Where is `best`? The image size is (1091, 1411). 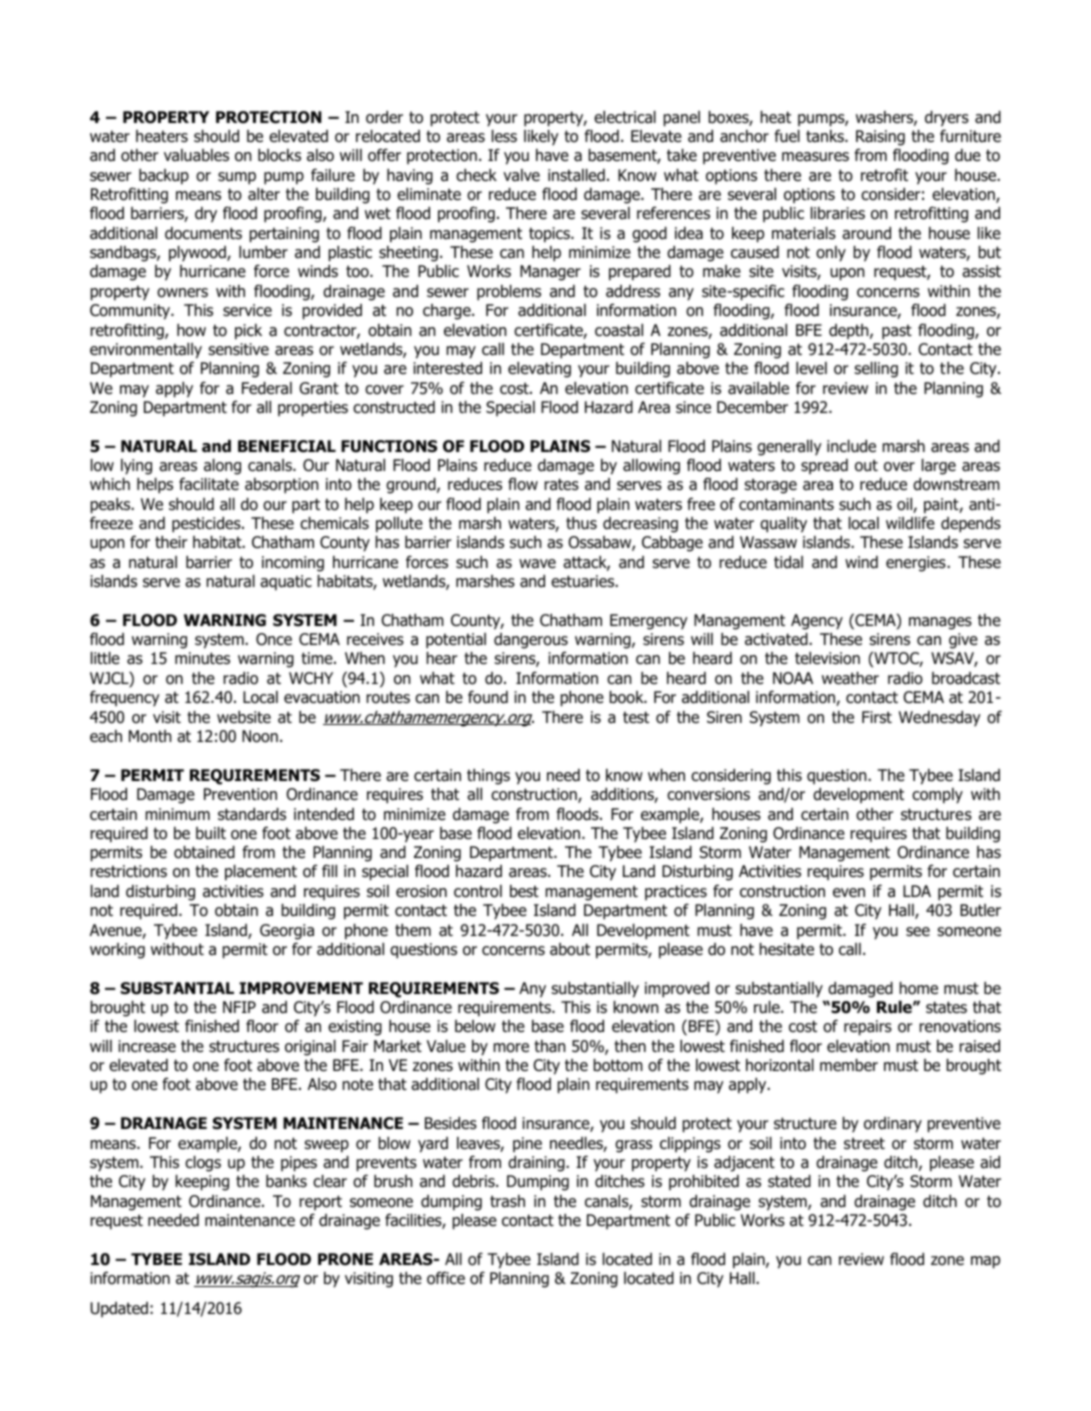
best is located at coordinates (524, 891).
